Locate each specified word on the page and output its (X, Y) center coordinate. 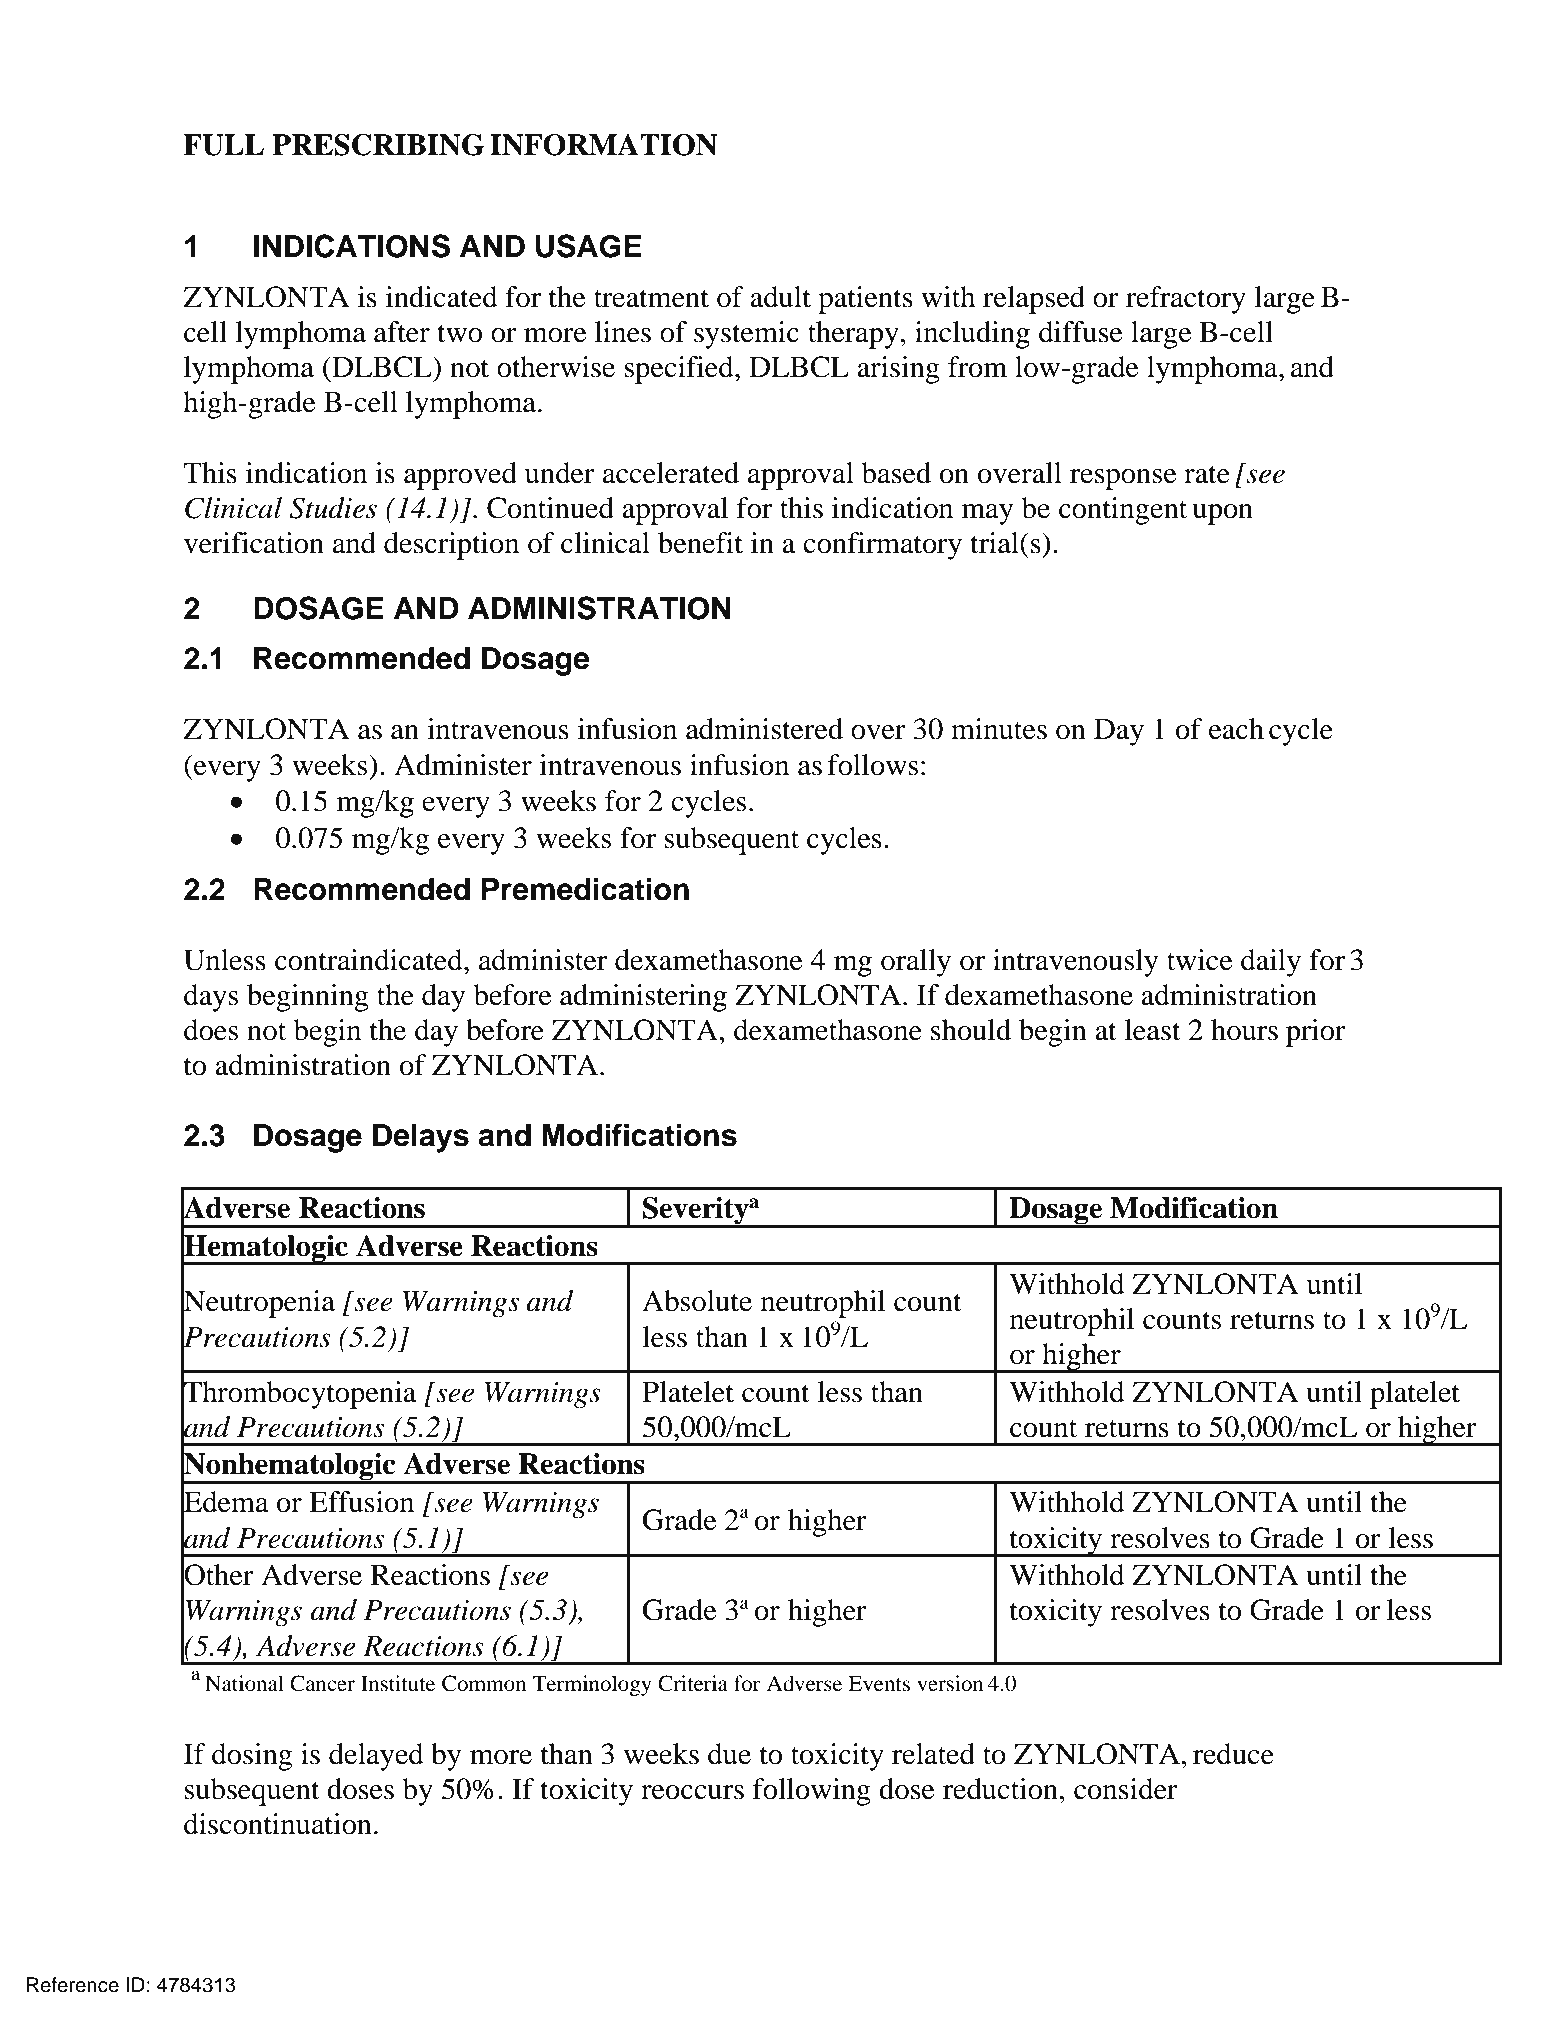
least (1153, 1030)
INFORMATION (603, 145)
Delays (421, 1138)
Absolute (697, 1301)
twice (1200, 960)
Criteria (693, 1683)
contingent (1123, 511)
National (244, 1683)
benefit (700, 543)
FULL (223, 145)
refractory (1186, 300)
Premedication (585, 889)
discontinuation (278, 1824)
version (950, 1683)
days (211, 998)
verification (254, 543)
